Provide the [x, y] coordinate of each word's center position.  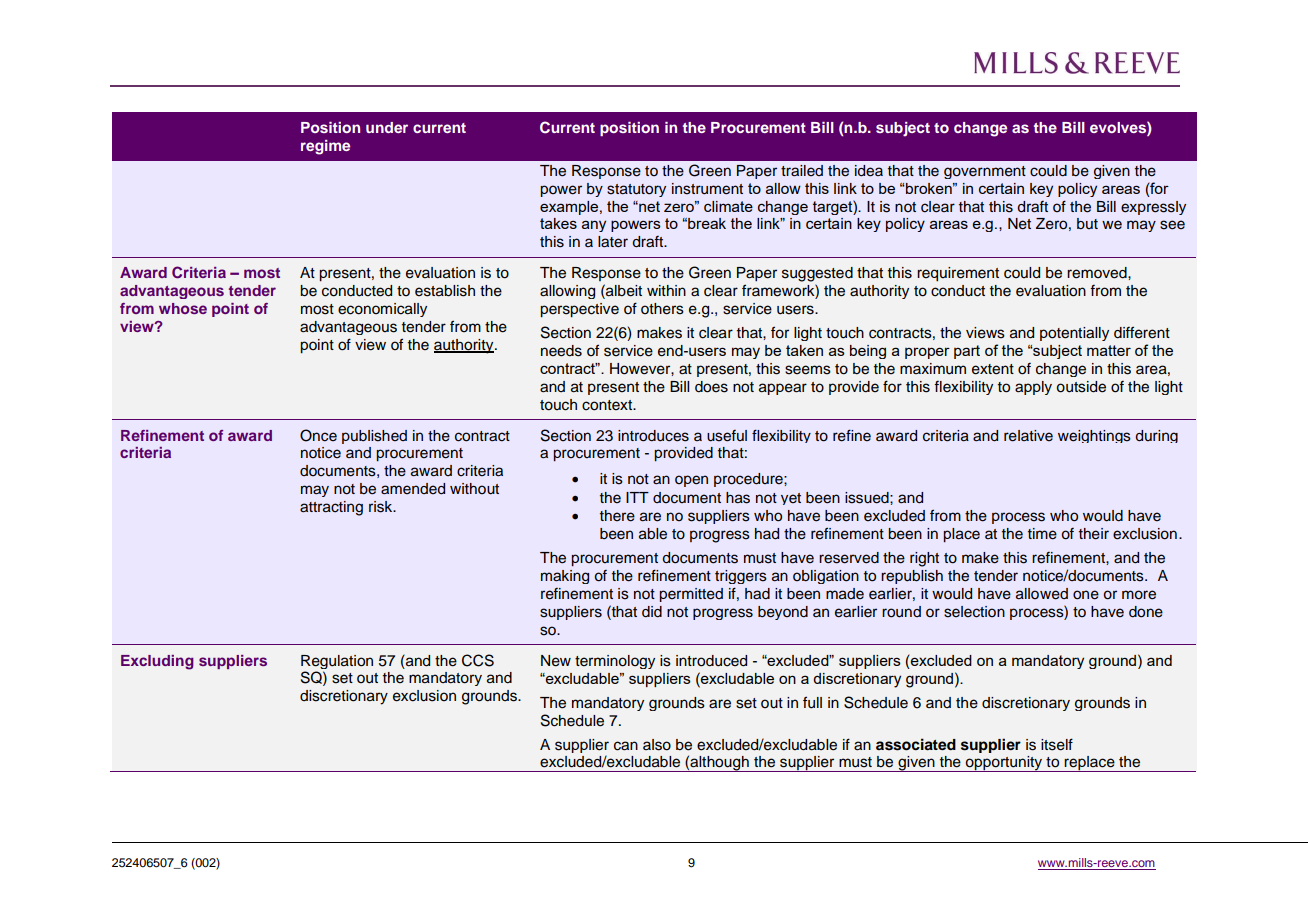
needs [561, 351]
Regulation [337, 662]
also [657, 745]
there [617, 516]
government [985, 172]
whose [183, 308]
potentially [1074, 334]
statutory [636, 190]
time [1042, 534]
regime [325, 147]
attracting [331, 508]
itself [1057, 744]
